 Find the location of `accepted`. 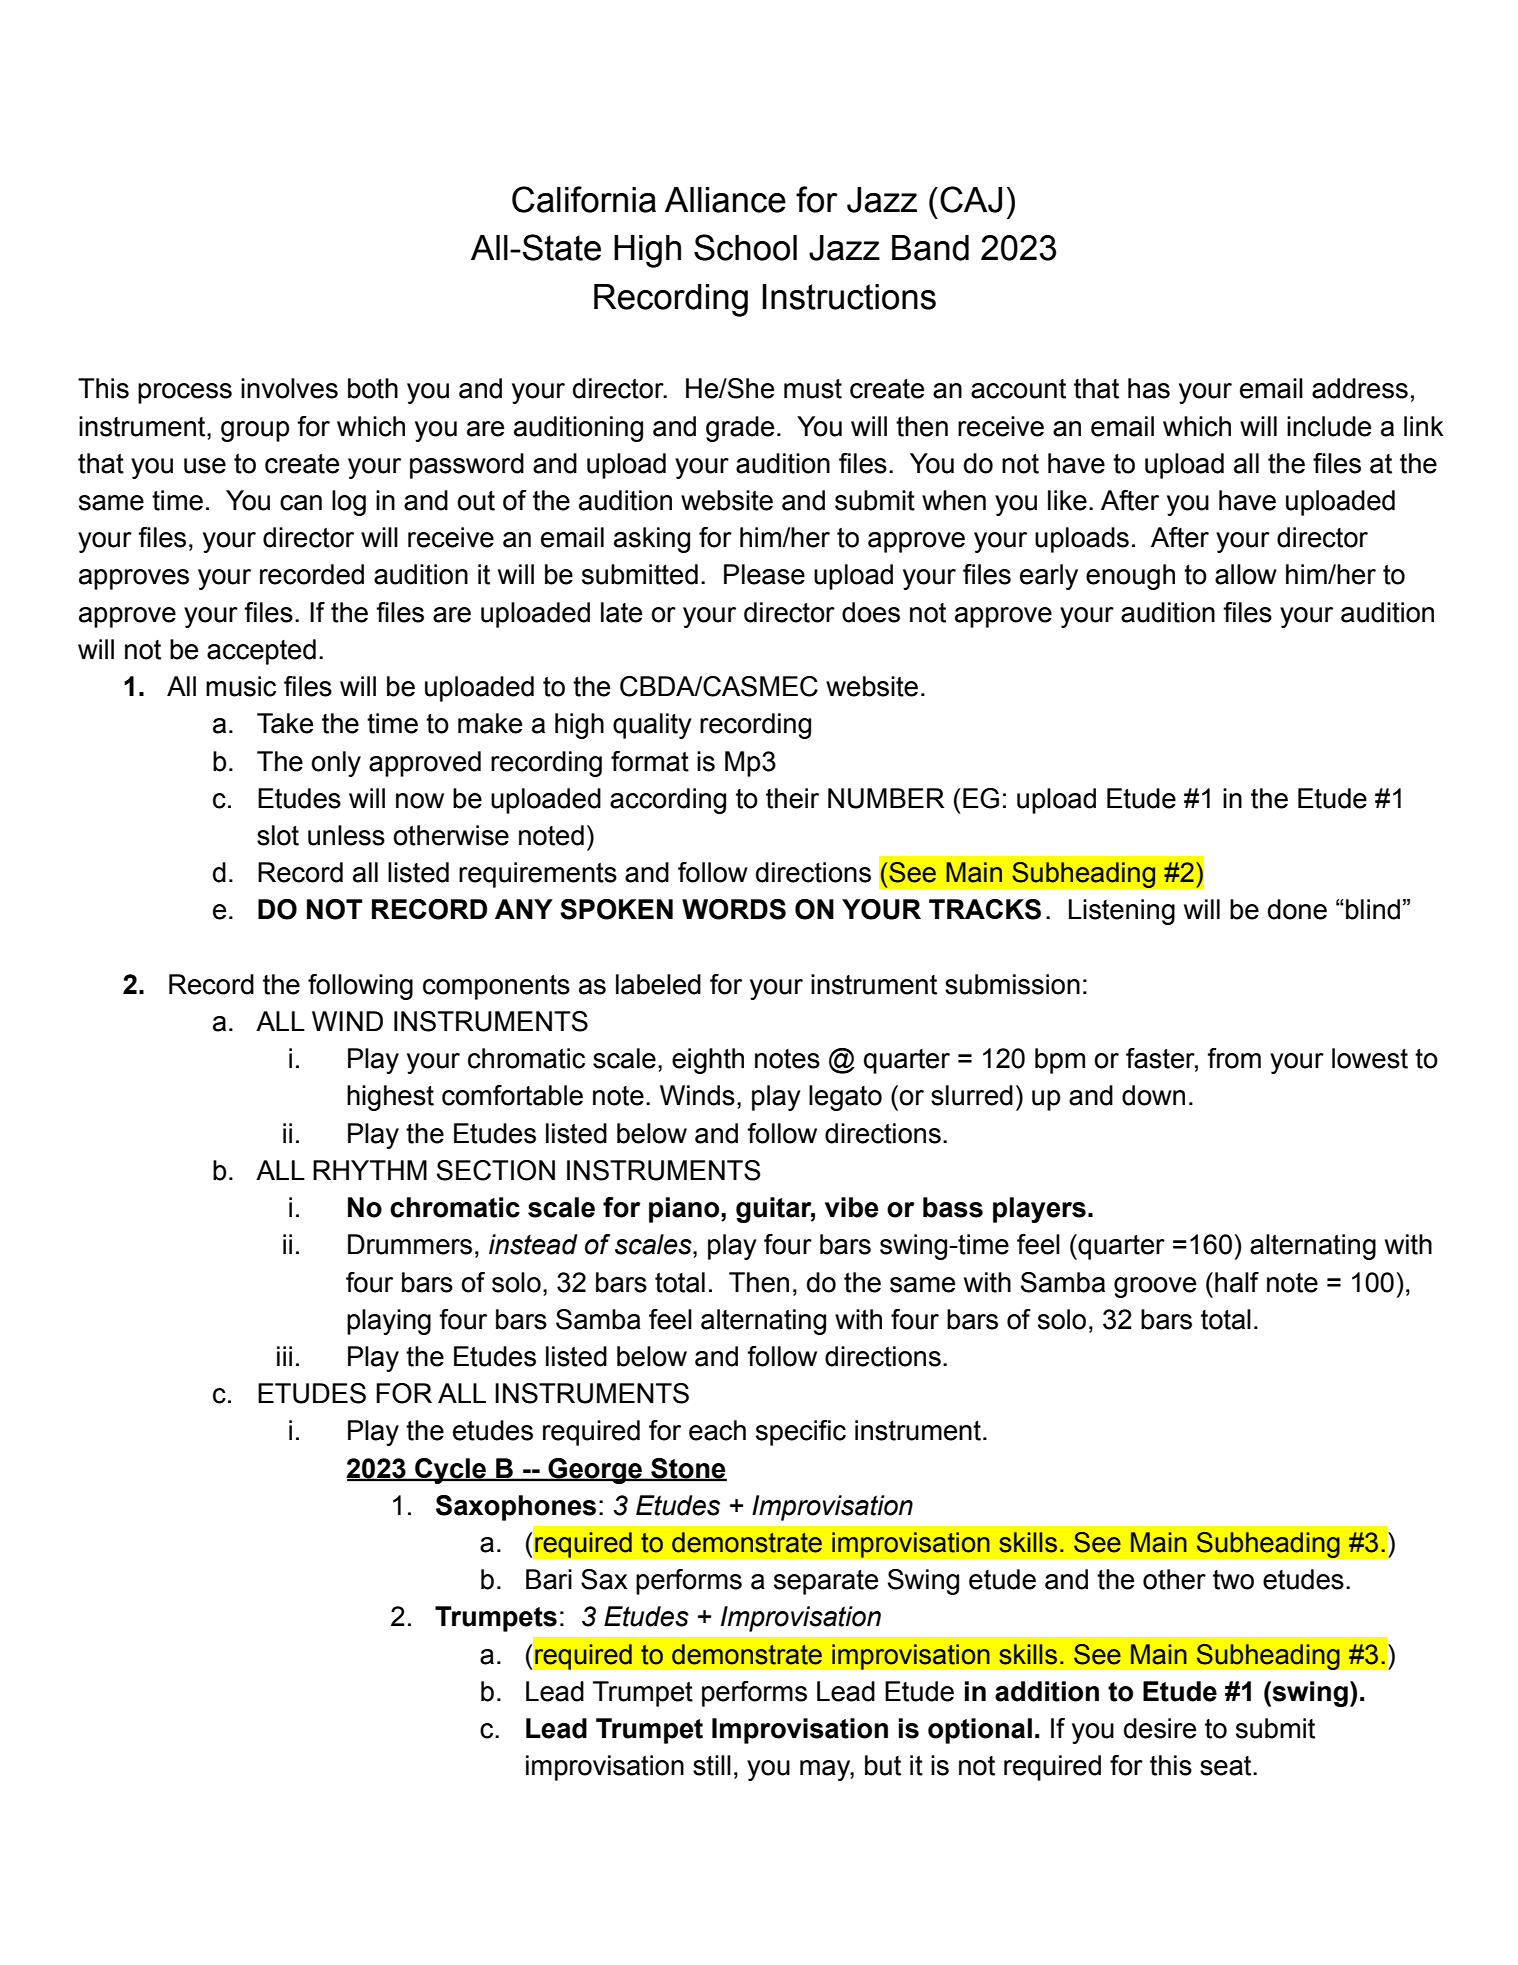

accepted is located at coordinates (261, 652).
